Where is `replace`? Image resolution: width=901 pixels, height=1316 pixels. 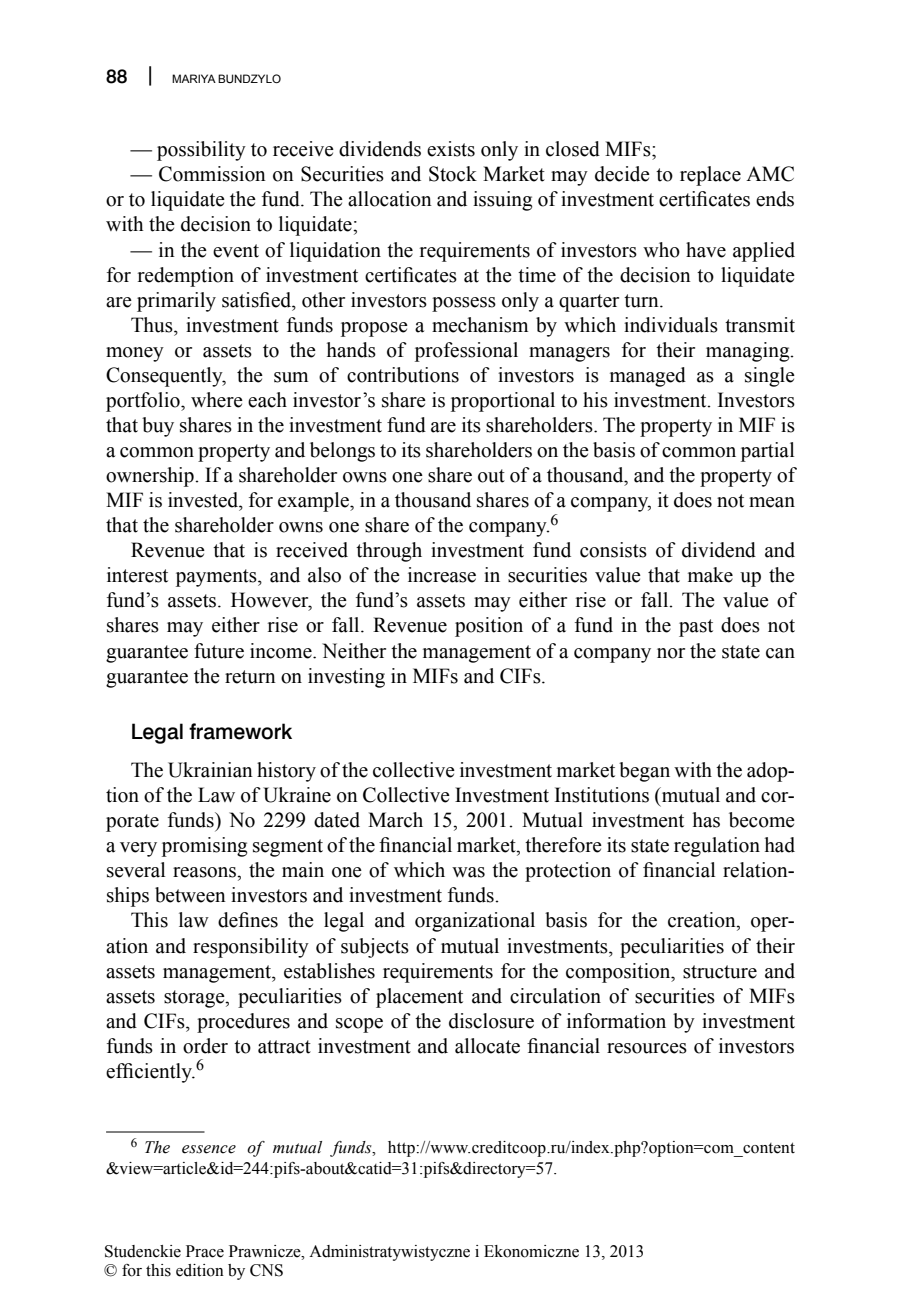
replace is located at coordinates (710, 176).
